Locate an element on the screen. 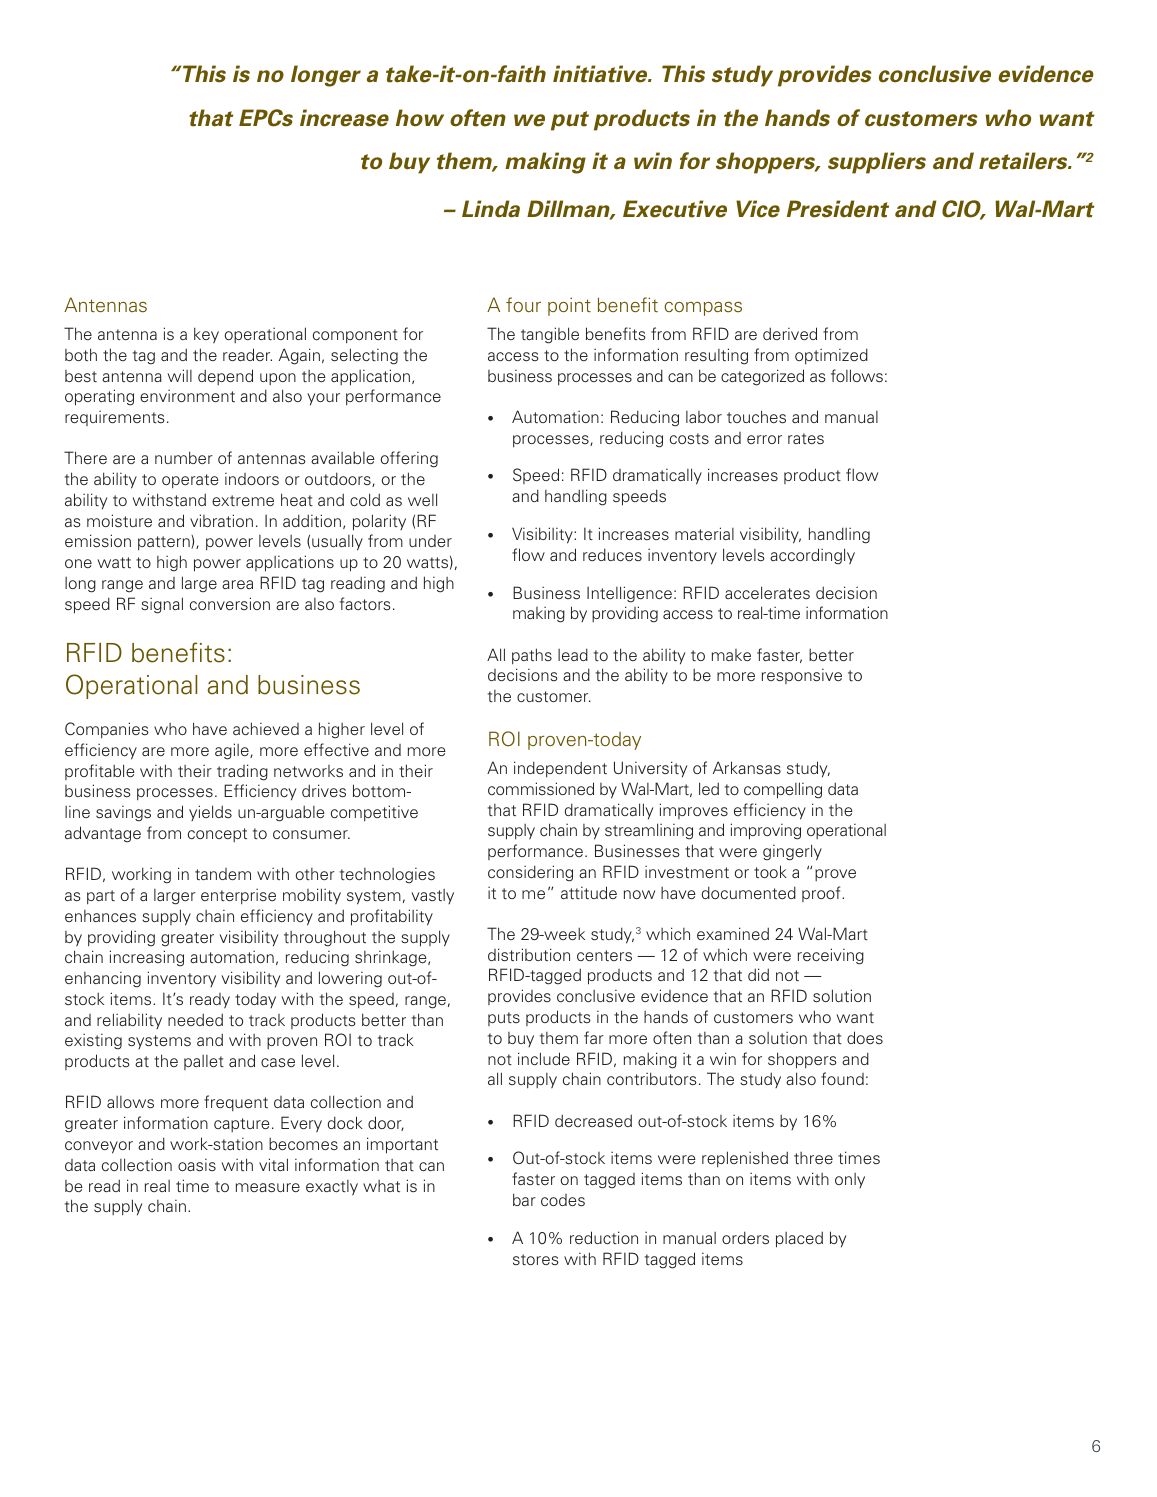 Image resolution: width=1157 pixels, height=1497 pixels. considering is located at coordinates (530, 873).
